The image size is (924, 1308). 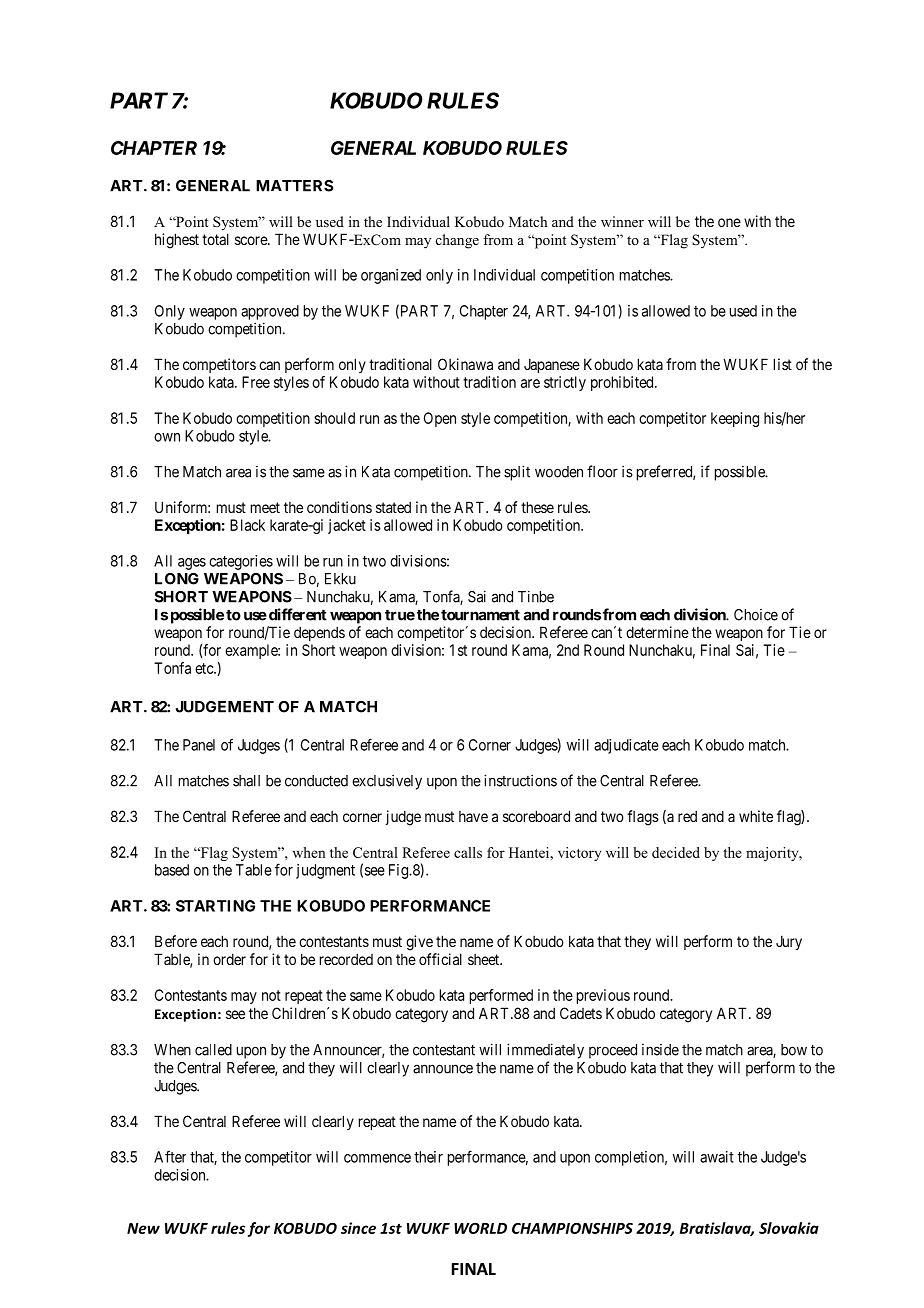 I want to click on calls, so click(x=468, y=852).
